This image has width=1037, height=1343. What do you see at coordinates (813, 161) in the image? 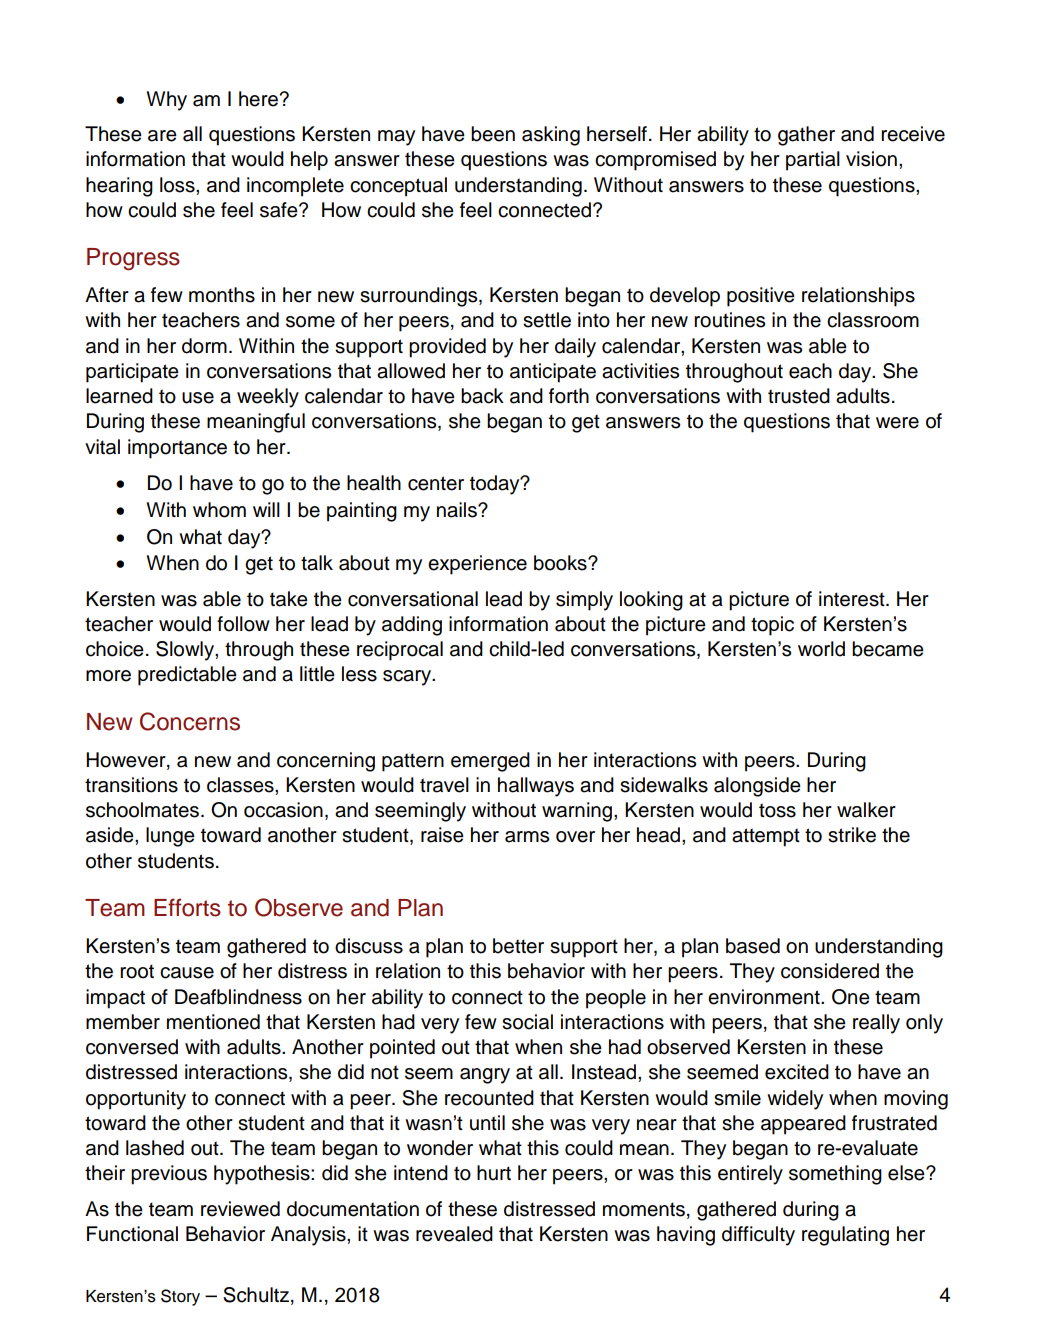
I see `partial` at bounding box center [813, 161].
